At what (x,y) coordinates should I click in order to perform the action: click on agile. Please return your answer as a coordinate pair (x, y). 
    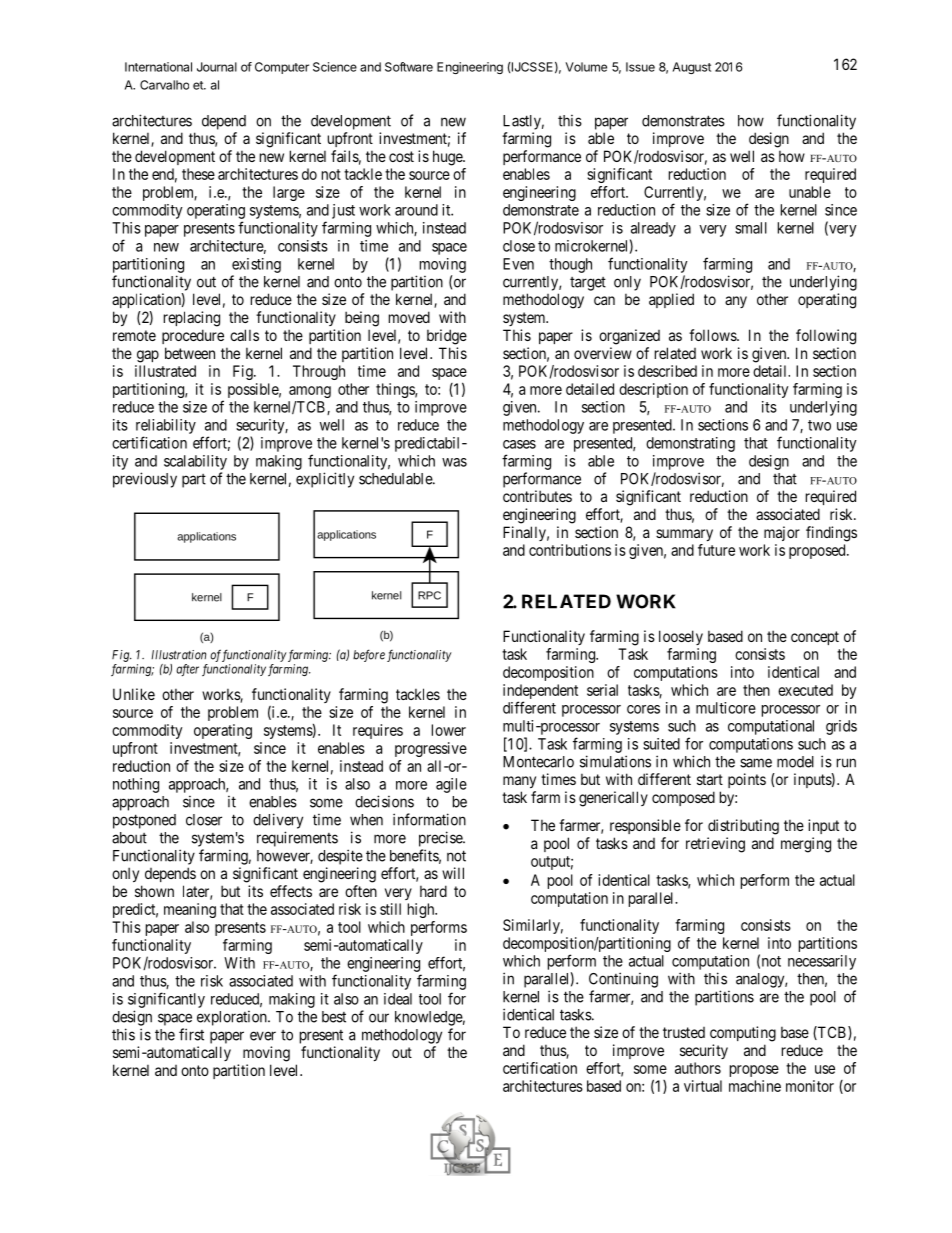
    Looking at the image, I should click on (451, 785).
